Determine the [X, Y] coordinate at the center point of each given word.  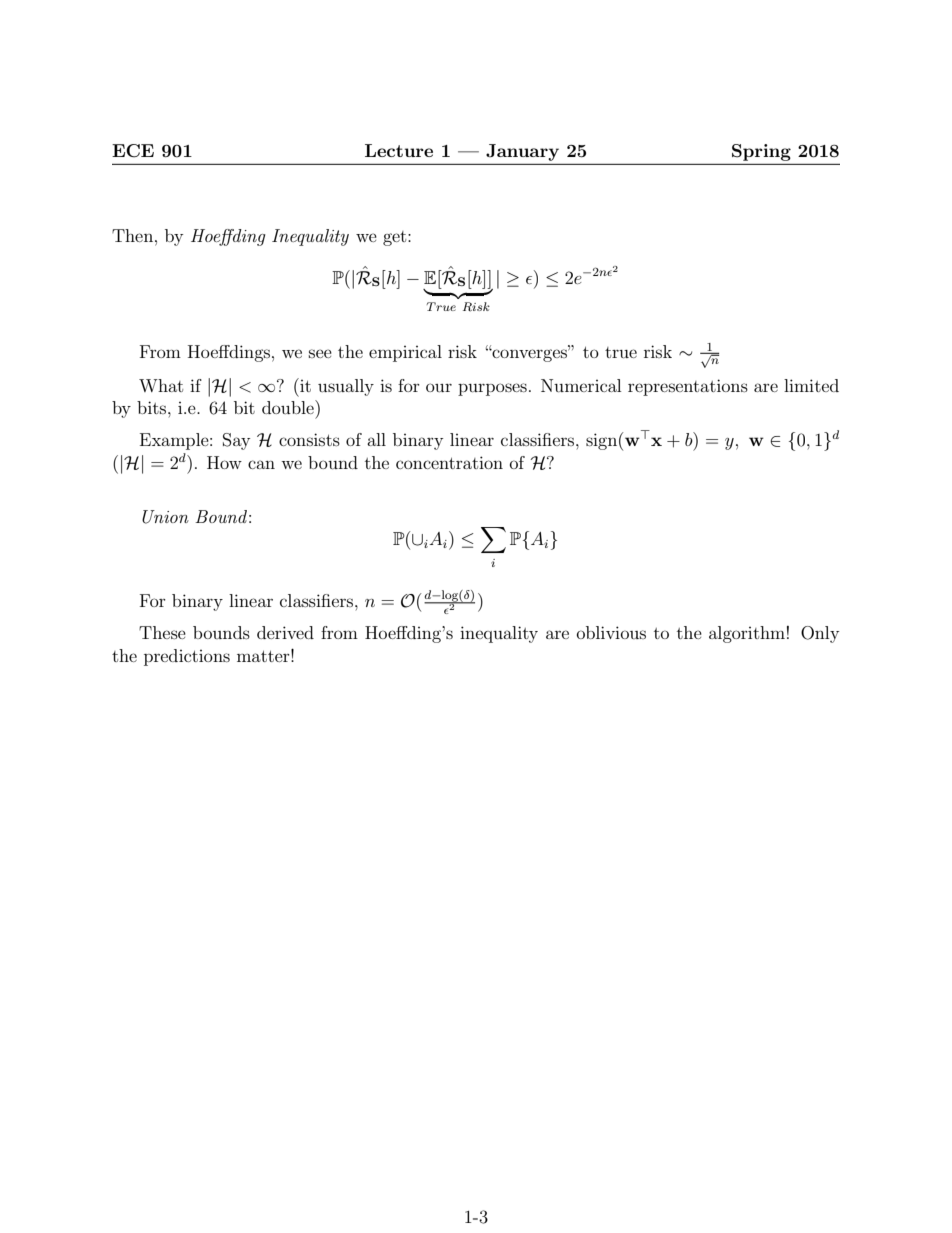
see [320, 353]
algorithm [747, 634]
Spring [761, 152]
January [522, 152]
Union [165, 517]
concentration [449, 462]
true [621, 352]
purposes [492, 389]
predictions [187, 657]
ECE [133, 151]
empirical [405, 353]
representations [688, 387]
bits [153, 407]
